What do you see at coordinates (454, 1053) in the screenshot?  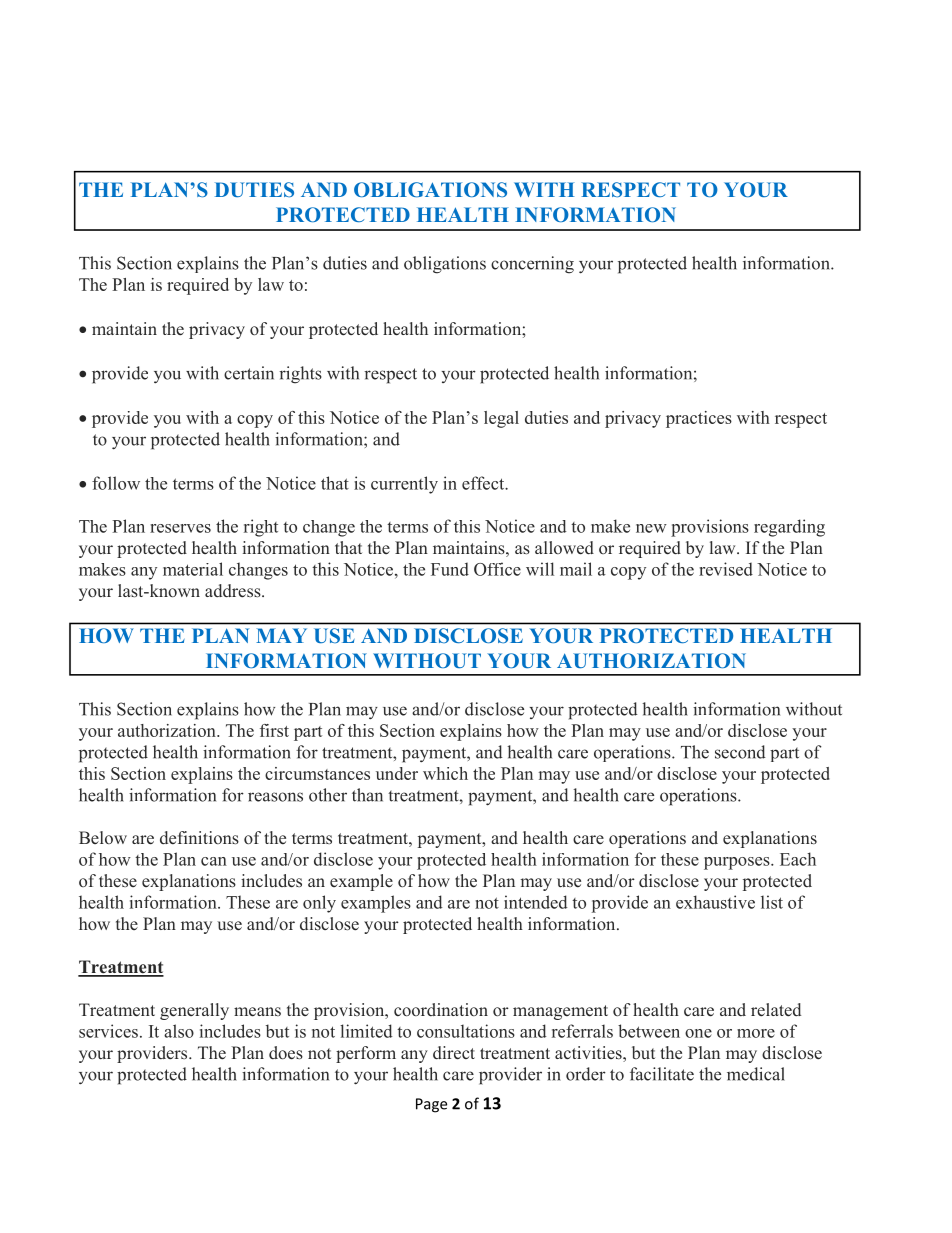 I see `direct` at bounding box center [454, 1053].
